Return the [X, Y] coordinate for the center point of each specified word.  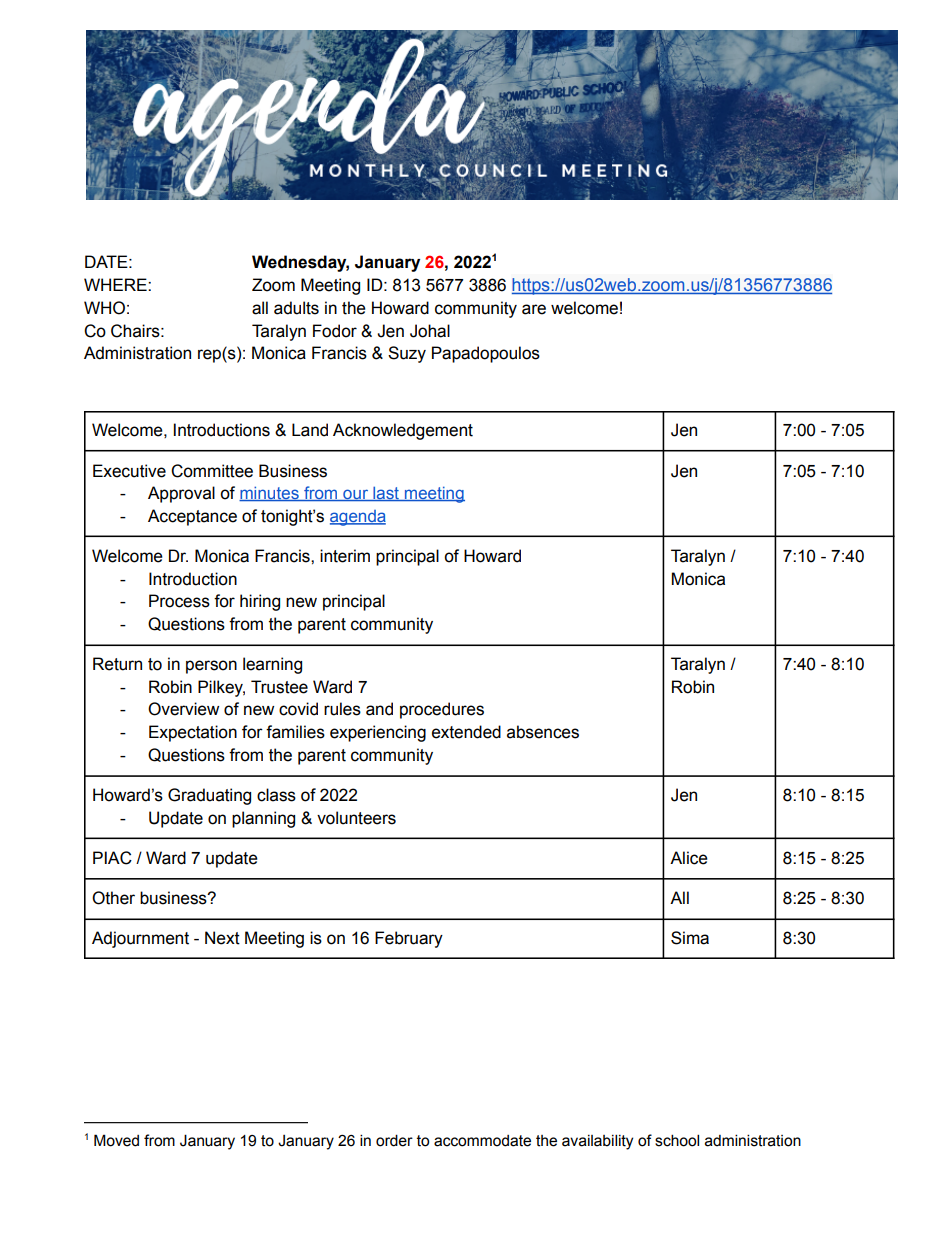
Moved [116, 1140]
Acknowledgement [403, 431]
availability [597, 1142]
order [394, 1140]
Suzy [407, 354]
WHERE [116, 284]
